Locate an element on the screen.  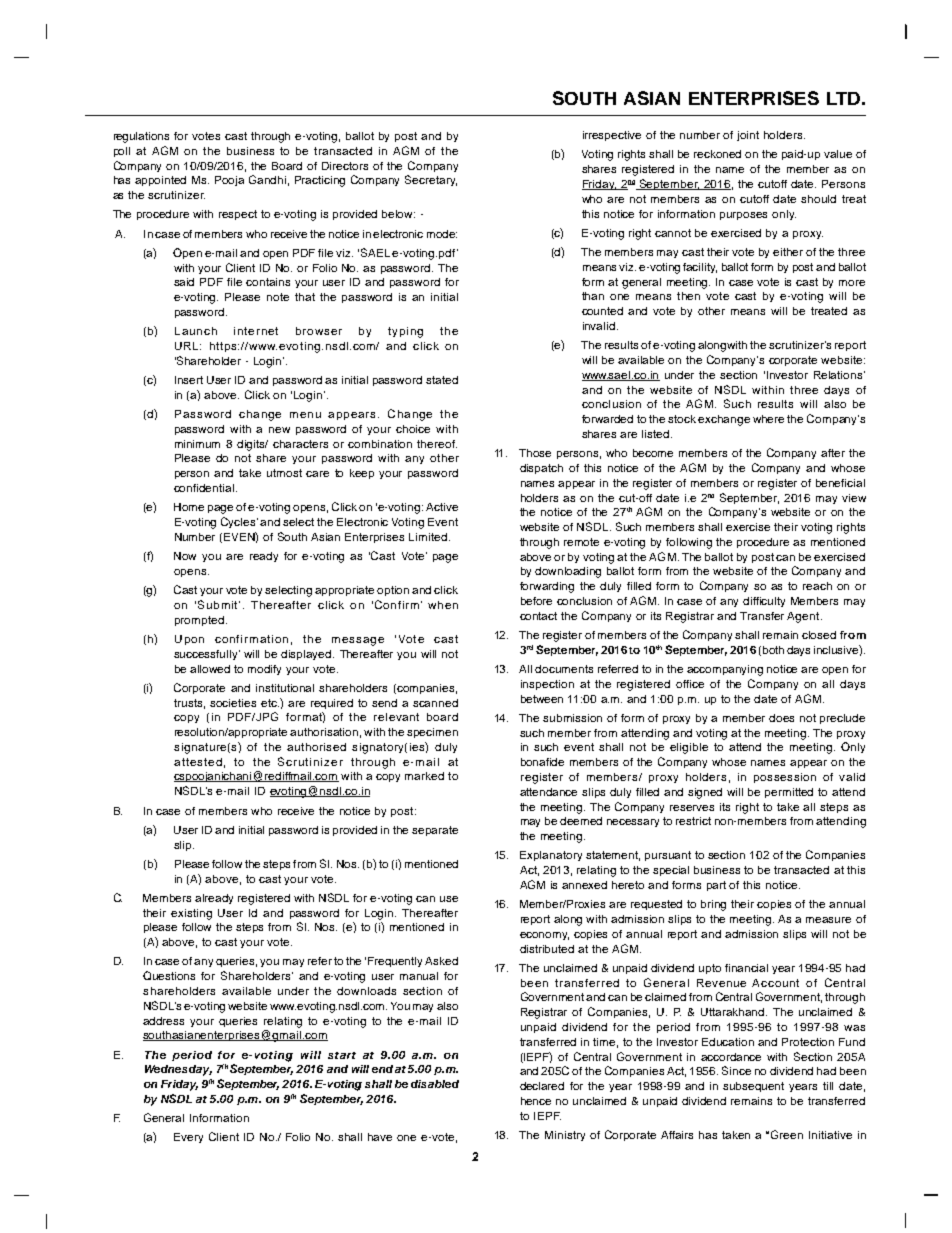
hence is located at coordinates (536, 1101).
